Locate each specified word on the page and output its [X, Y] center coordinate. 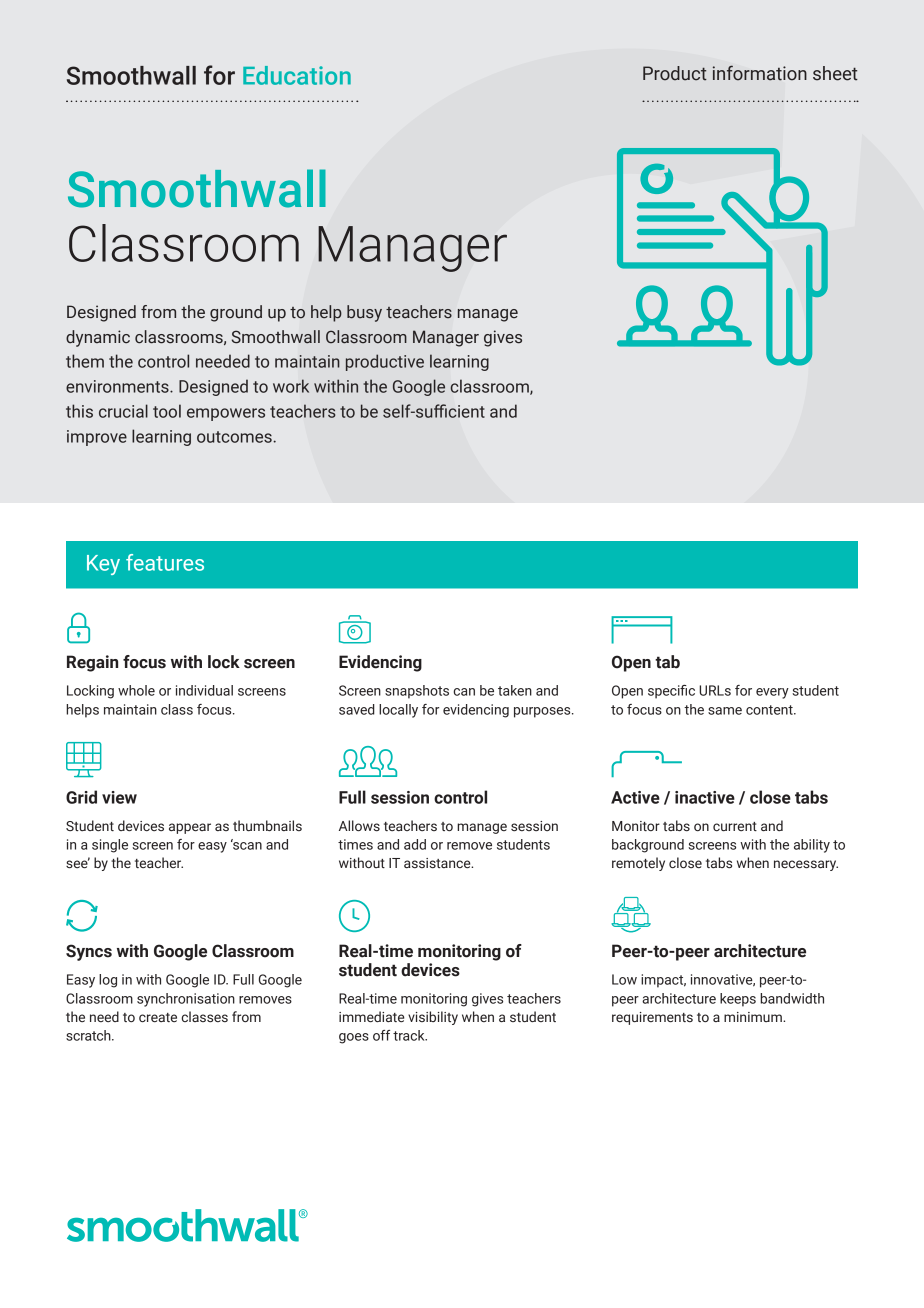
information [760, 73]
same [725, 711]
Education [297, 75]
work [291, 386]
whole [136, 690]
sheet [835, 73]
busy [364, 313]
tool [167, 411]
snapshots [417, 692]
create [158, 1017]
